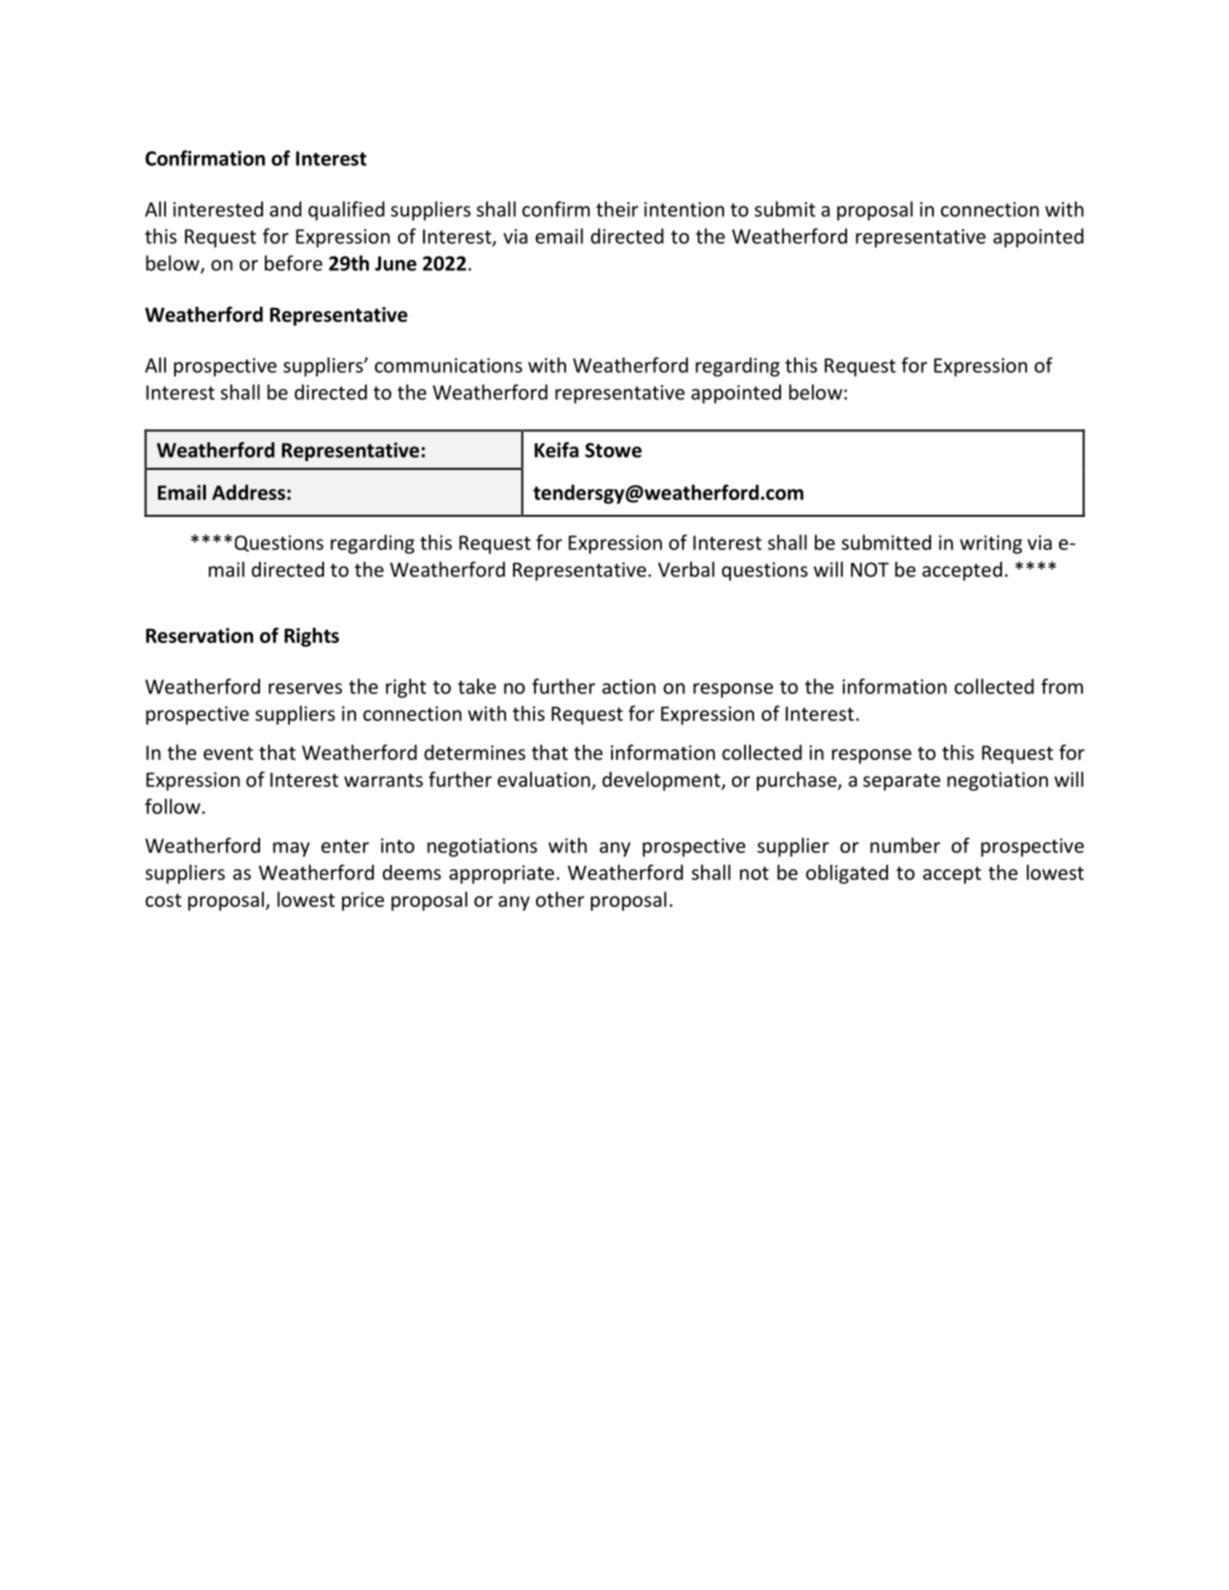 The width and height of the page is (1229, 1590). What do you see at coordinates (286, 209) in the page?
I see `and` at bounding box center [286, 209].
